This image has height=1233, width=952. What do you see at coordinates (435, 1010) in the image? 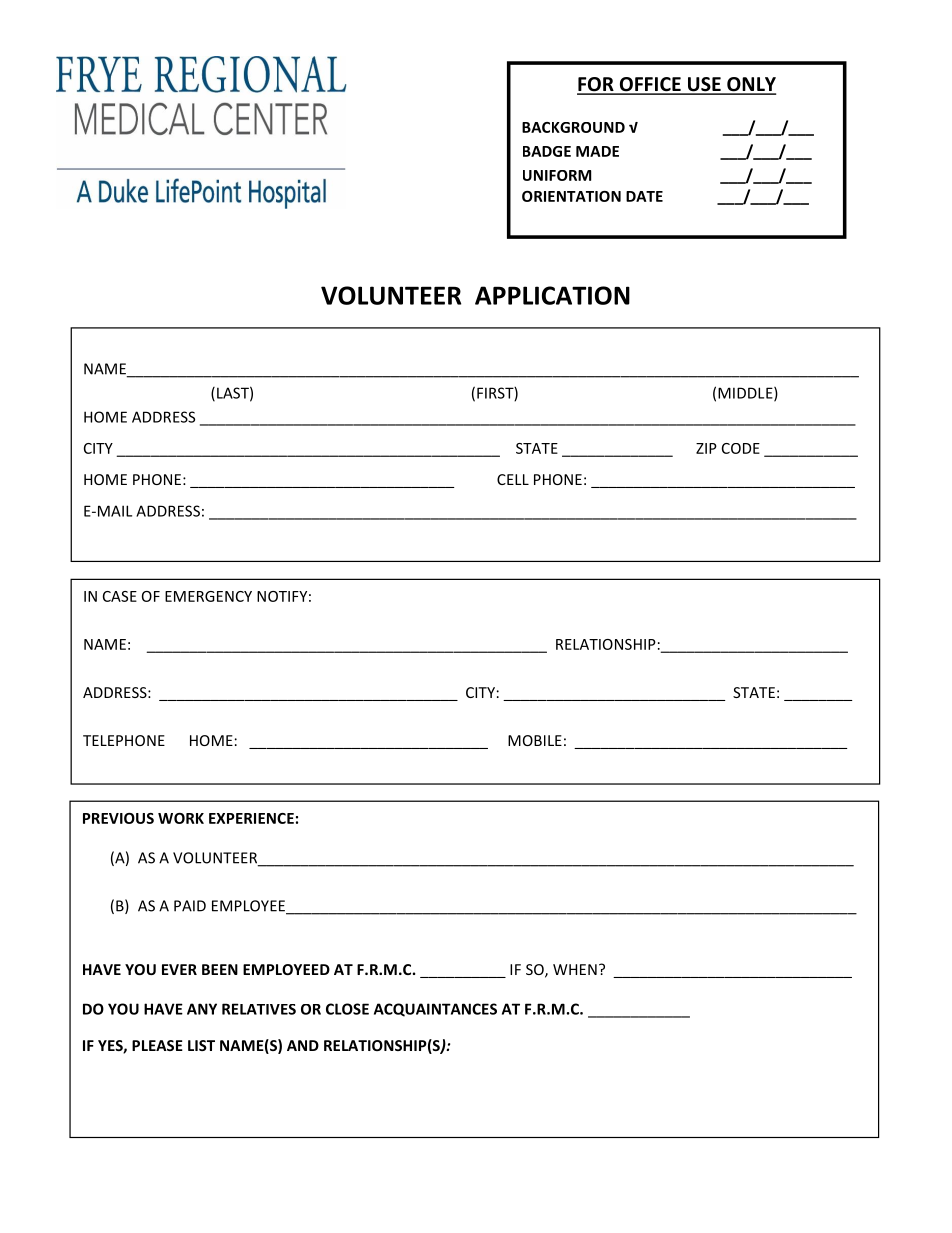
I see `ACQUAINTANCES` at bounding box center [435, 1010].
